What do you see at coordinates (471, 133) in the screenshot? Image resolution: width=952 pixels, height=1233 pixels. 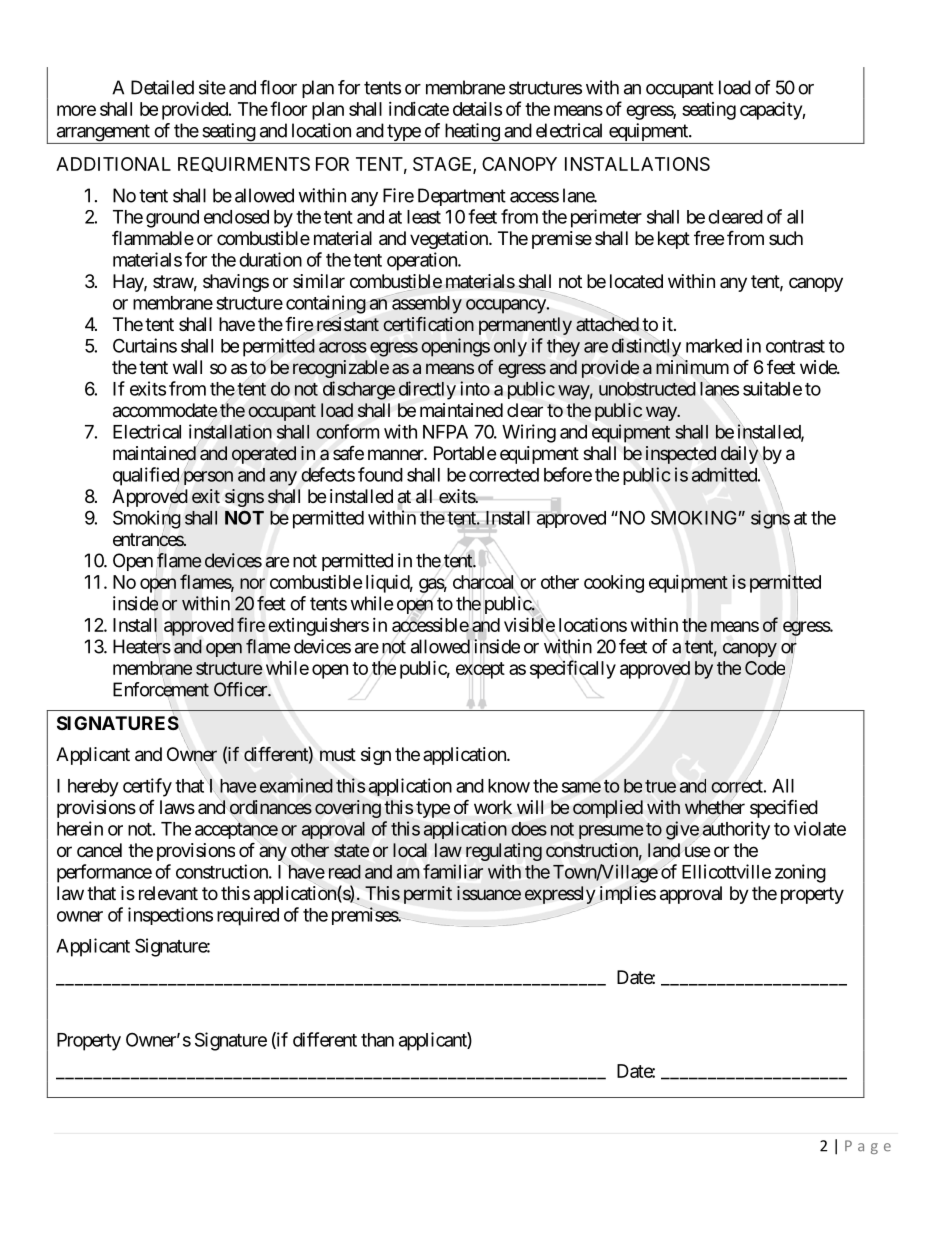 I see `heating` at bounding box center [471, 133].
